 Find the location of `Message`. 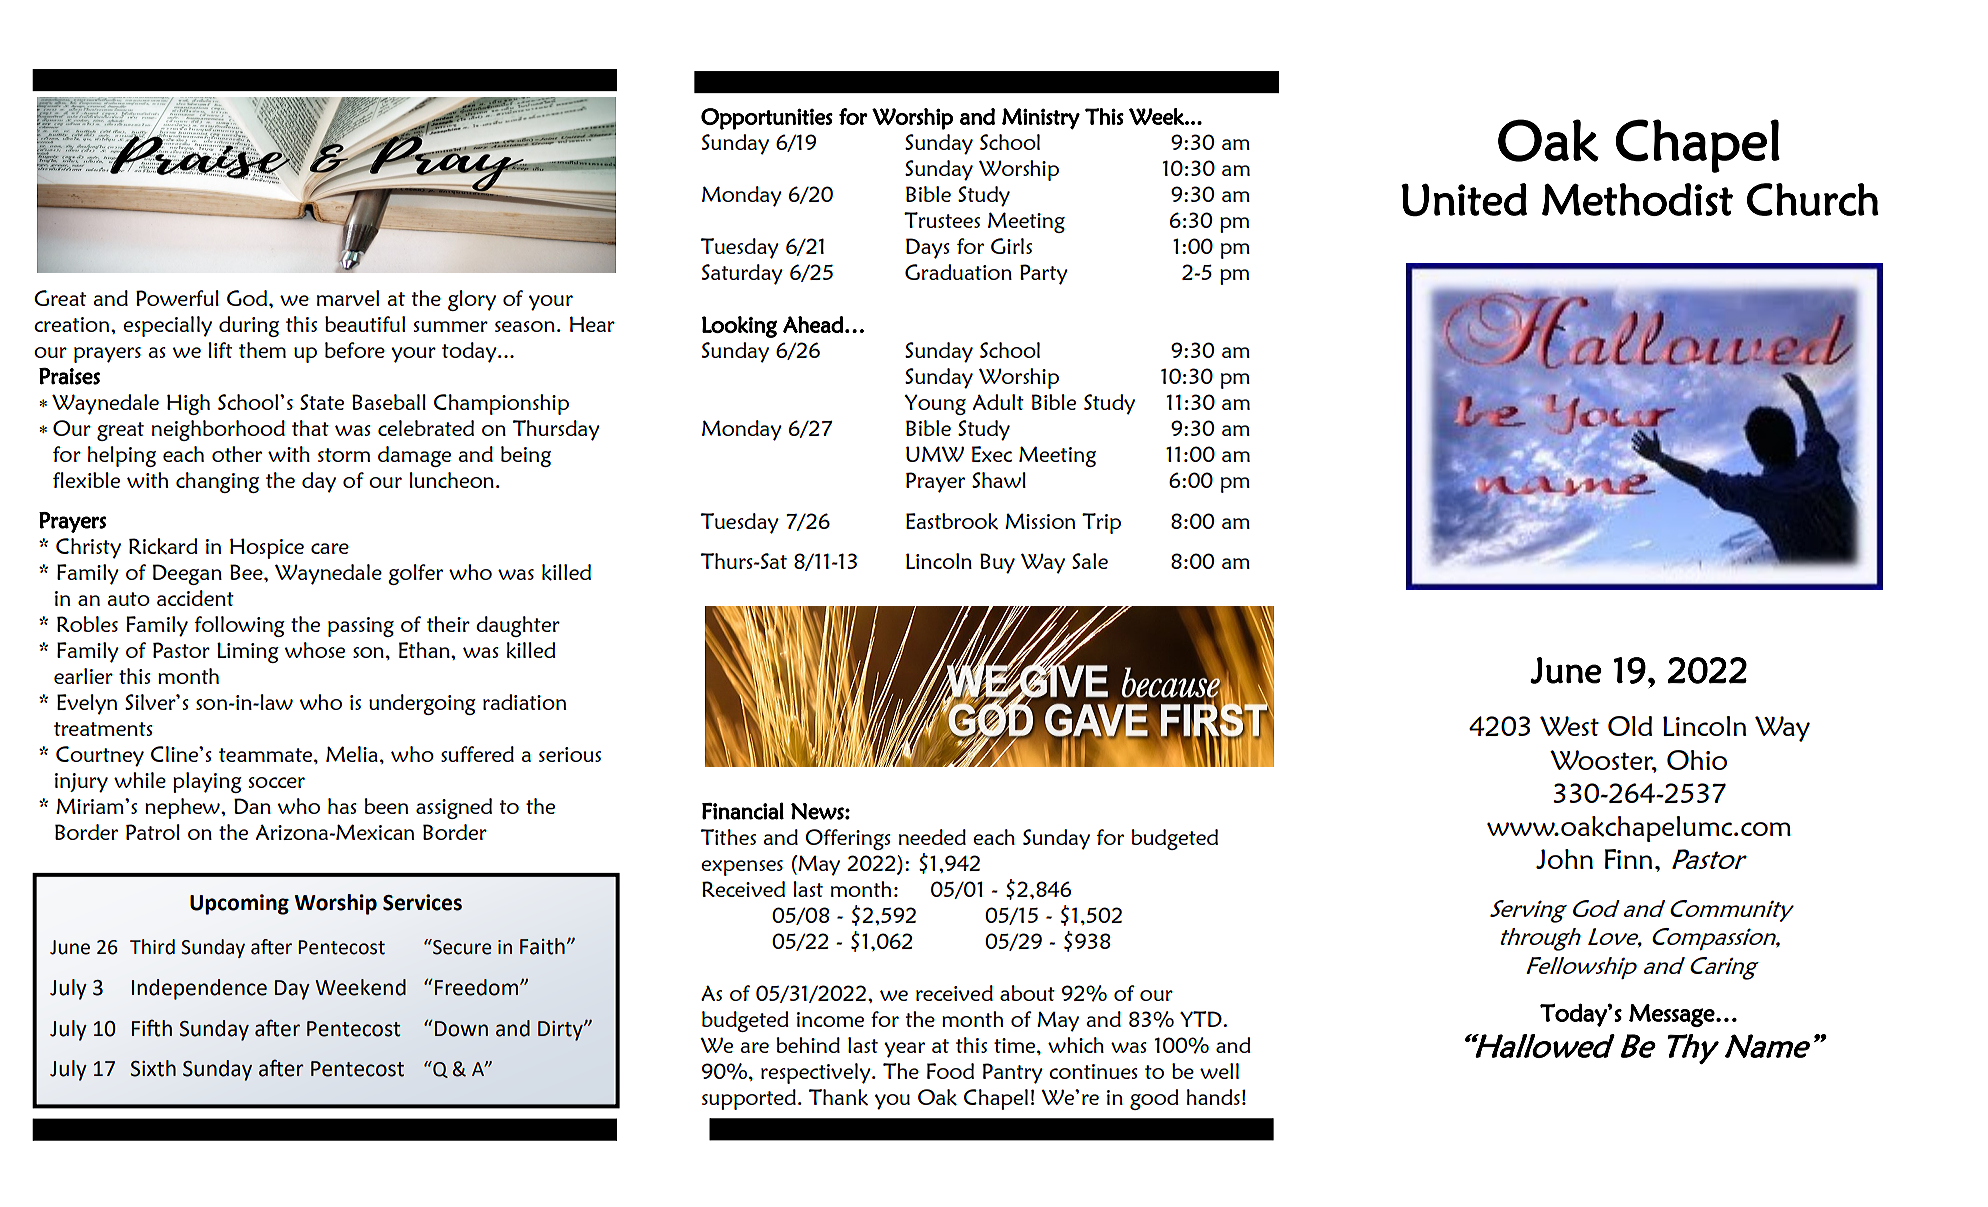

Message is located at coordinates (1672, 1015).
